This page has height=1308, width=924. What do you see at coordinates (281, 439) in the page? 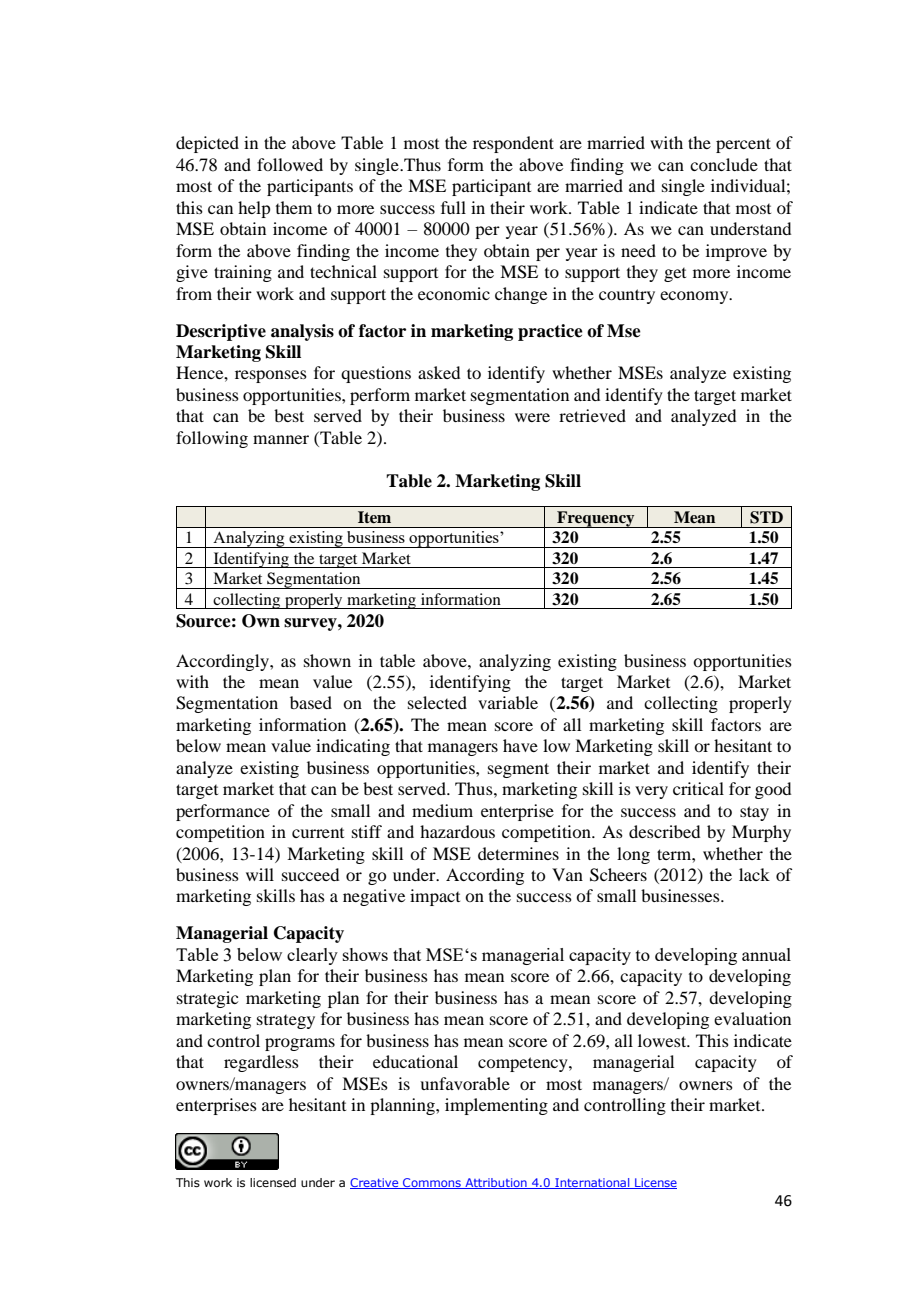
I see `manner` at bounding box center [281, 439].
